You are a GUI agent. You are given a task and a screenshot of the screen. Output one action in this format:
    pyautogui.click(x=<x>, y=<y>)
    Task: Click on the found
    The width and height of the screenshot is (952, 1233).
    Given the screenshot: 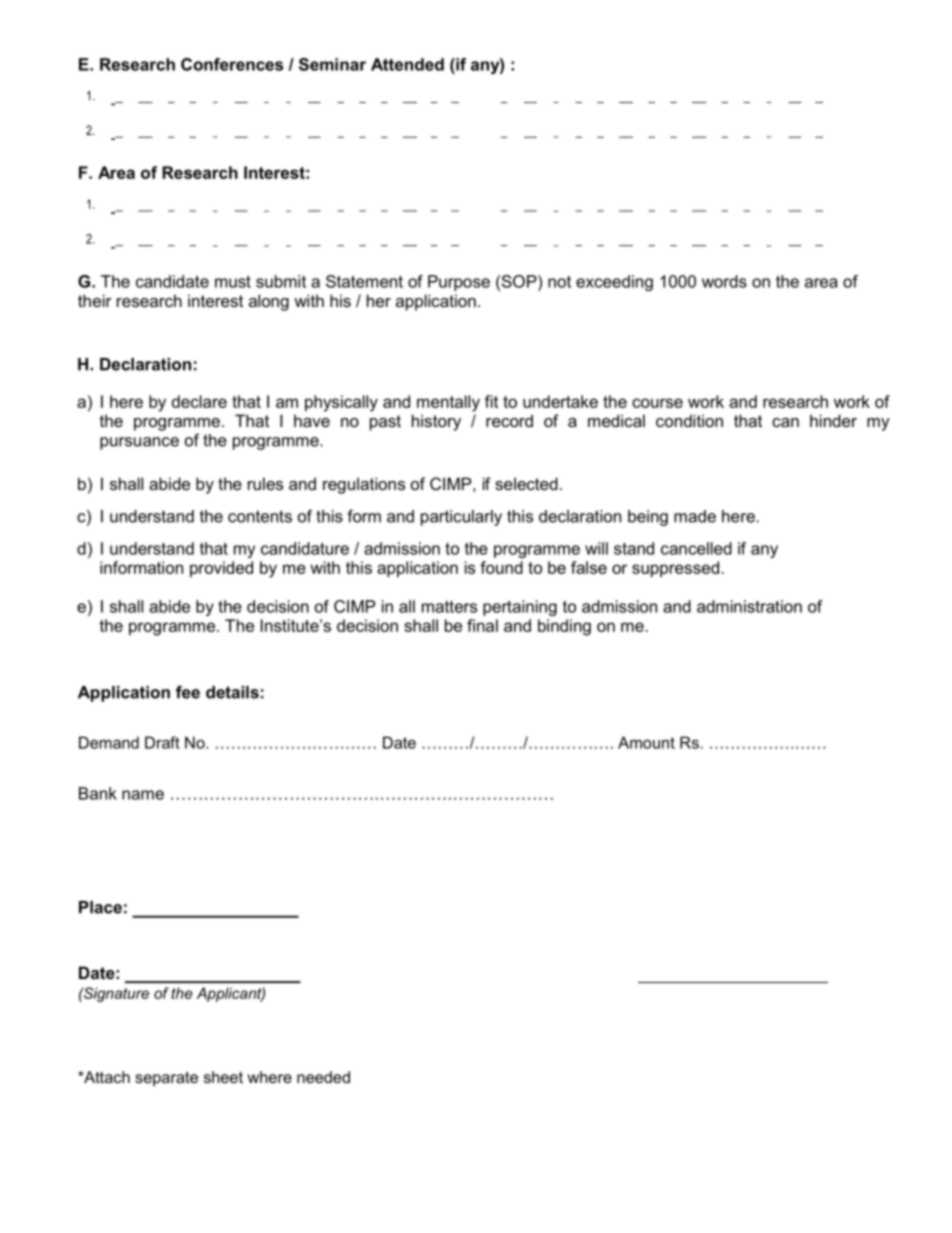 What is the action you would take?
    pyautogui.click(x=501, y=567)
